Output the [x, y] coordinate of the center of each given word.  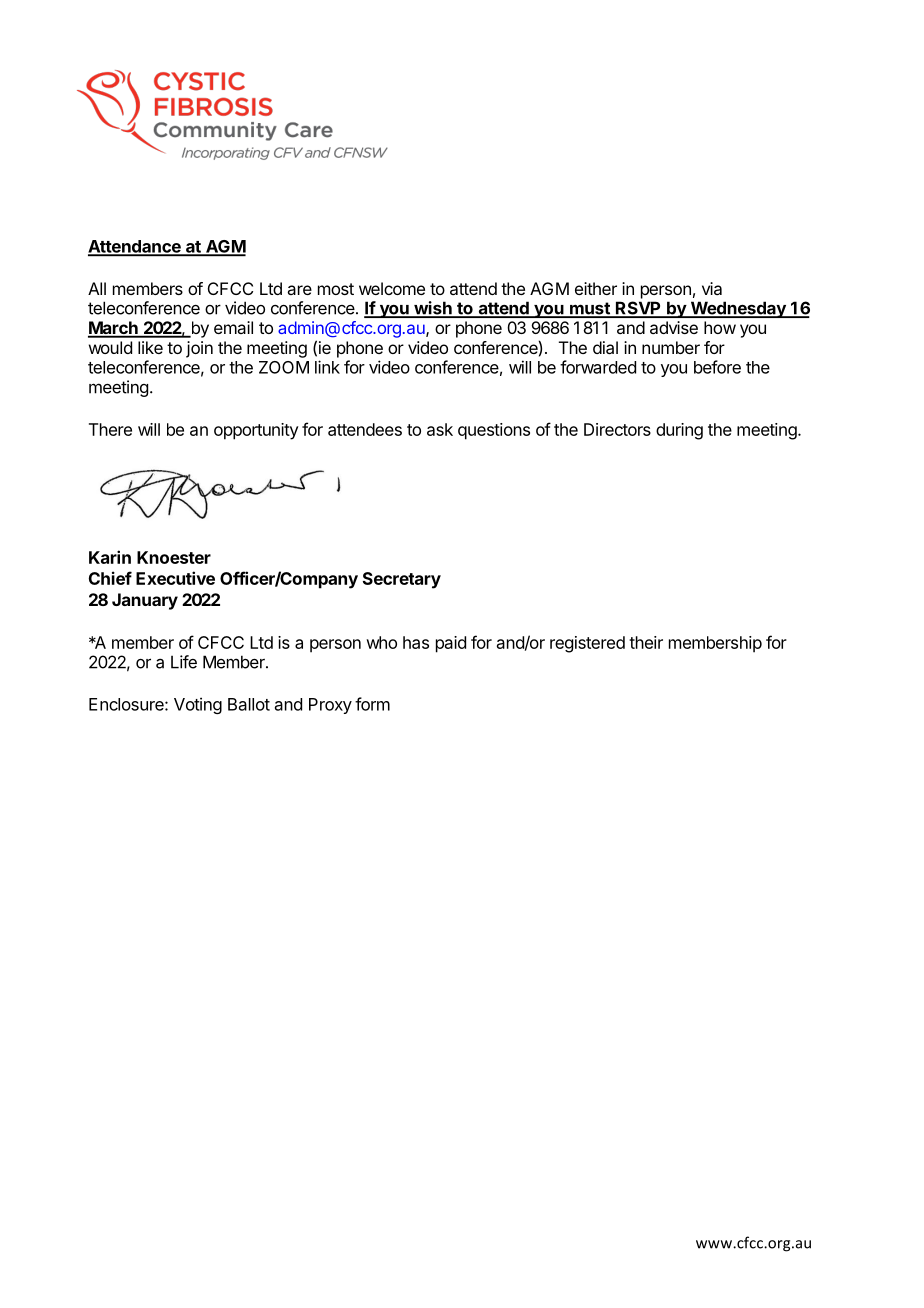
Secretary [402, 580]
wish [433, 309]
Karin [110, 557]
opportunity [256, 431]
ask [440, 429]
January [145, 601]
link [327, 367]
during [679, 431]
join [199, 349]
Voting [198, 705]
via [712, 288]
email [233, 327]
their [646, 642]
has [416, 642]
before [717, 367]
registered [587, 644]
